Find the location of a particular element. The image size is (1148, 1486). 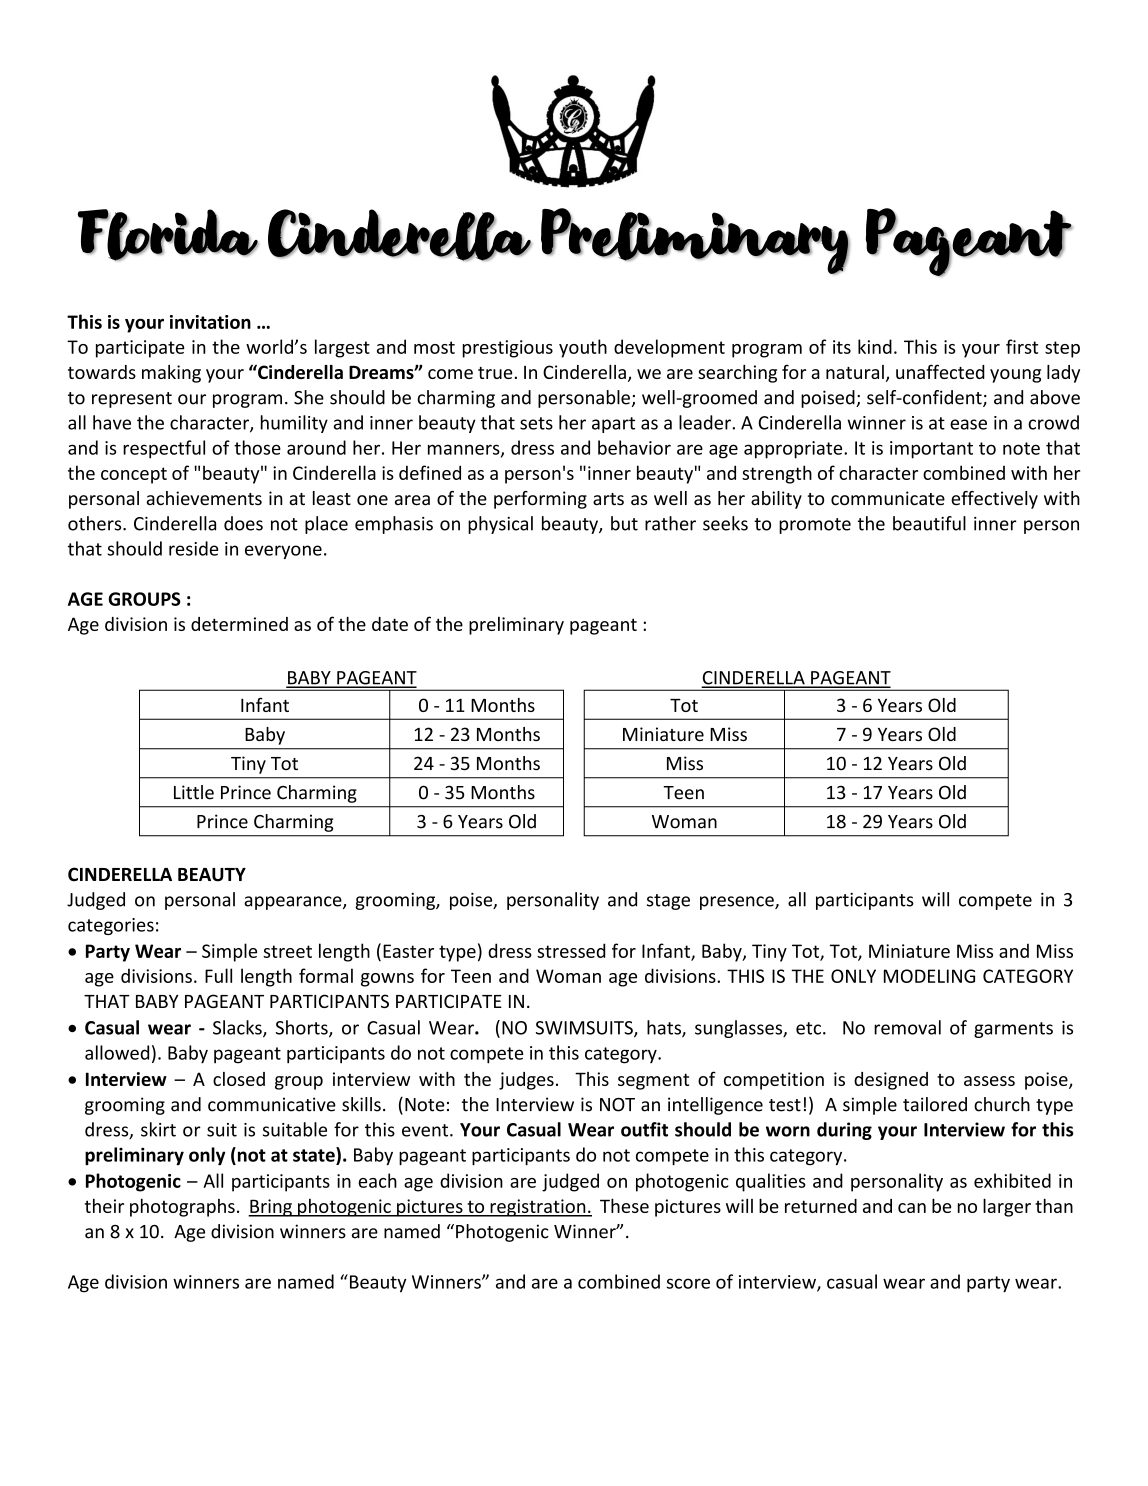

beautiful is located at coordinates (929, 523).
